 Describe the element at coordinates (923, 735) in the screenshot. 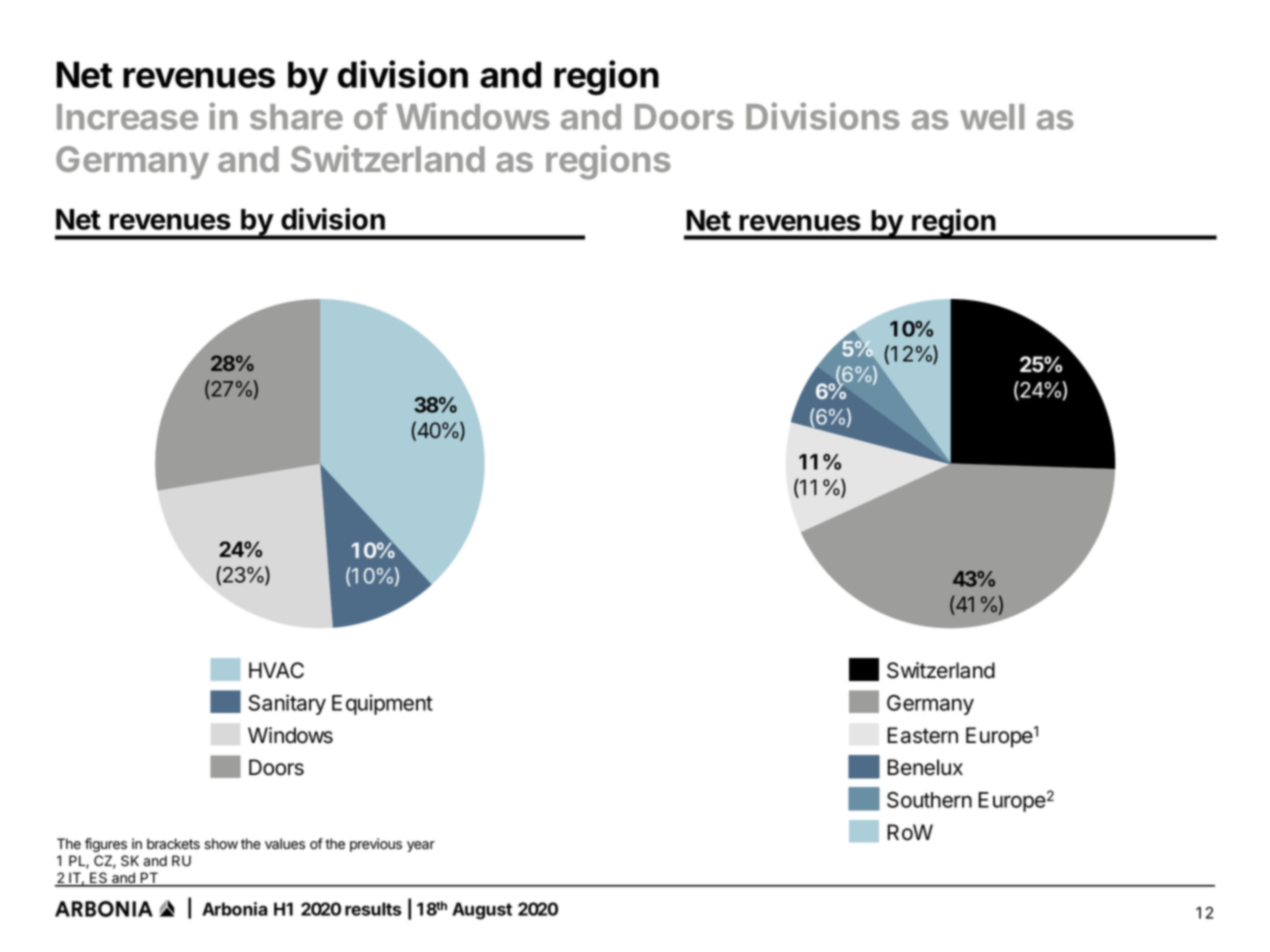

I see `Eastern` at that location.
